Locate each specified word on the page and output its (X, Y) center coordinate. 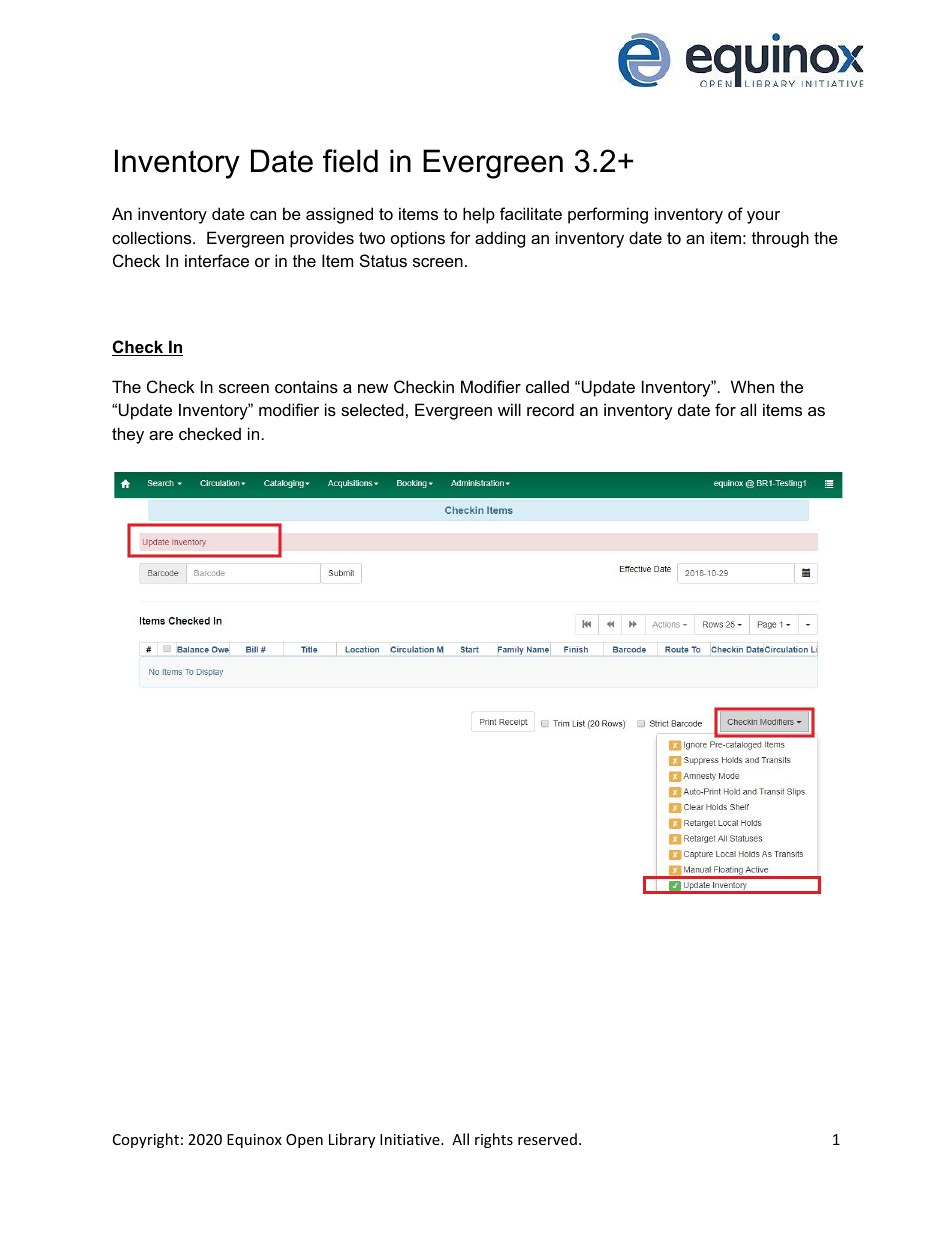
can (263, 215)
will (509, 409)
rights (494, 1140)
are (161, 435)
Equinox (254, 1141)
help (479, 215)
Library (352, 1140)
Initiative (411, 1139)
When (752, 386)
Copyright (146, 1140)
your (763, 217)
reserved (547, 1139)
